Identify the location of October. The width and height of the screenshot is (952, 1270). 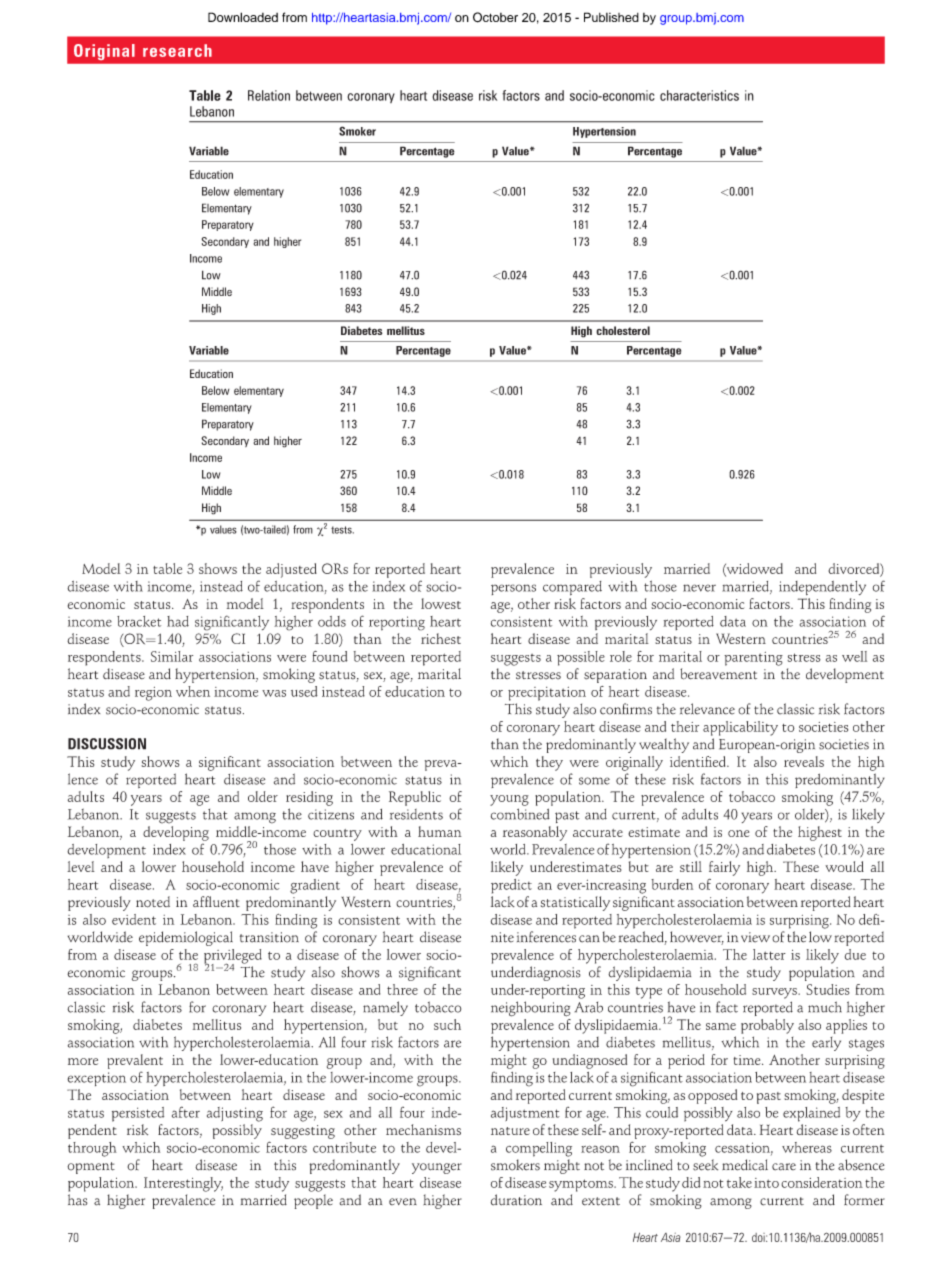
(495, 17).
